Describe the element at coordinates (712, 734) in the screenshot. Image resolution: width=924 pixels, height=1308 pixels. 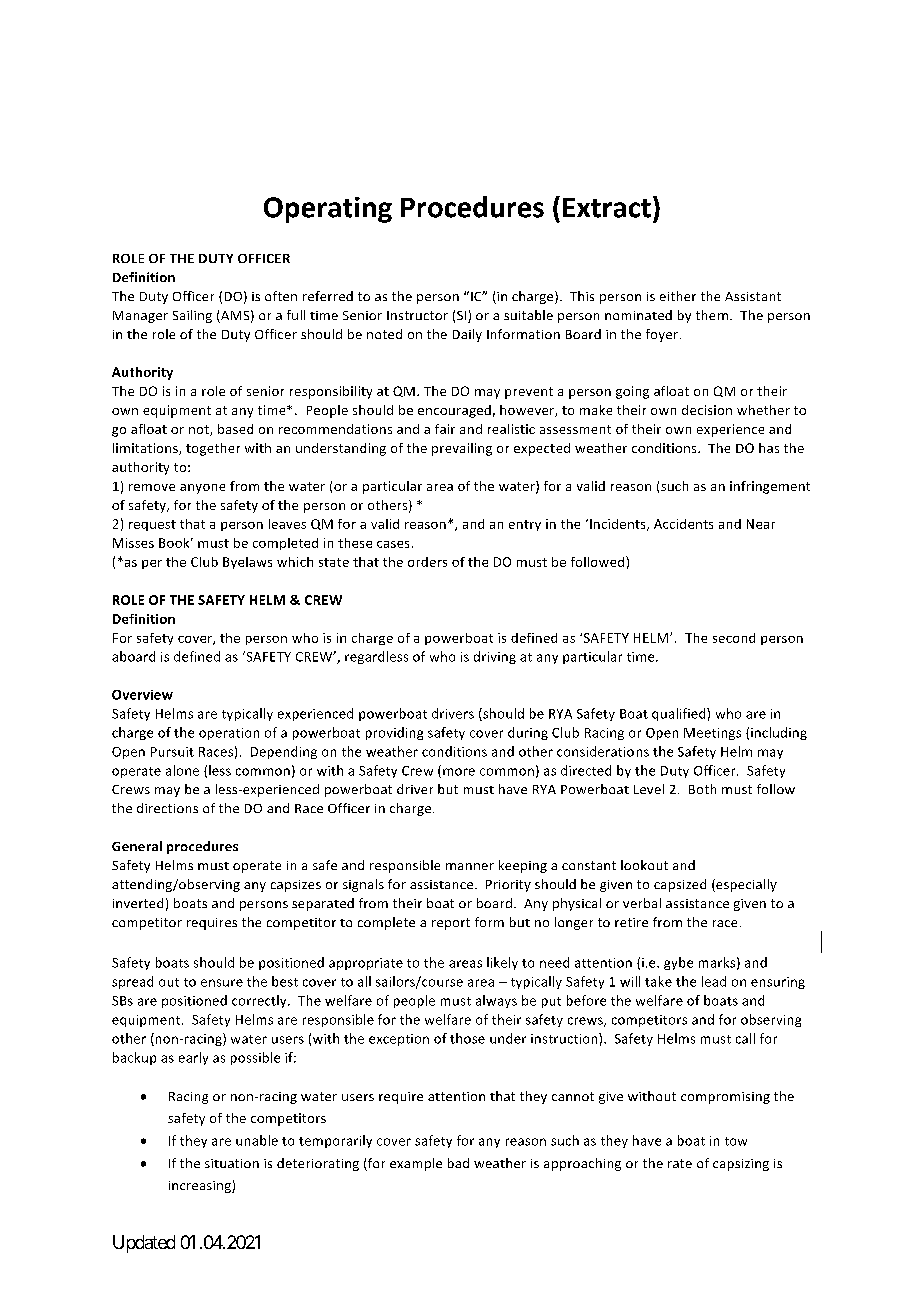
I see `Meetings` at that location.
